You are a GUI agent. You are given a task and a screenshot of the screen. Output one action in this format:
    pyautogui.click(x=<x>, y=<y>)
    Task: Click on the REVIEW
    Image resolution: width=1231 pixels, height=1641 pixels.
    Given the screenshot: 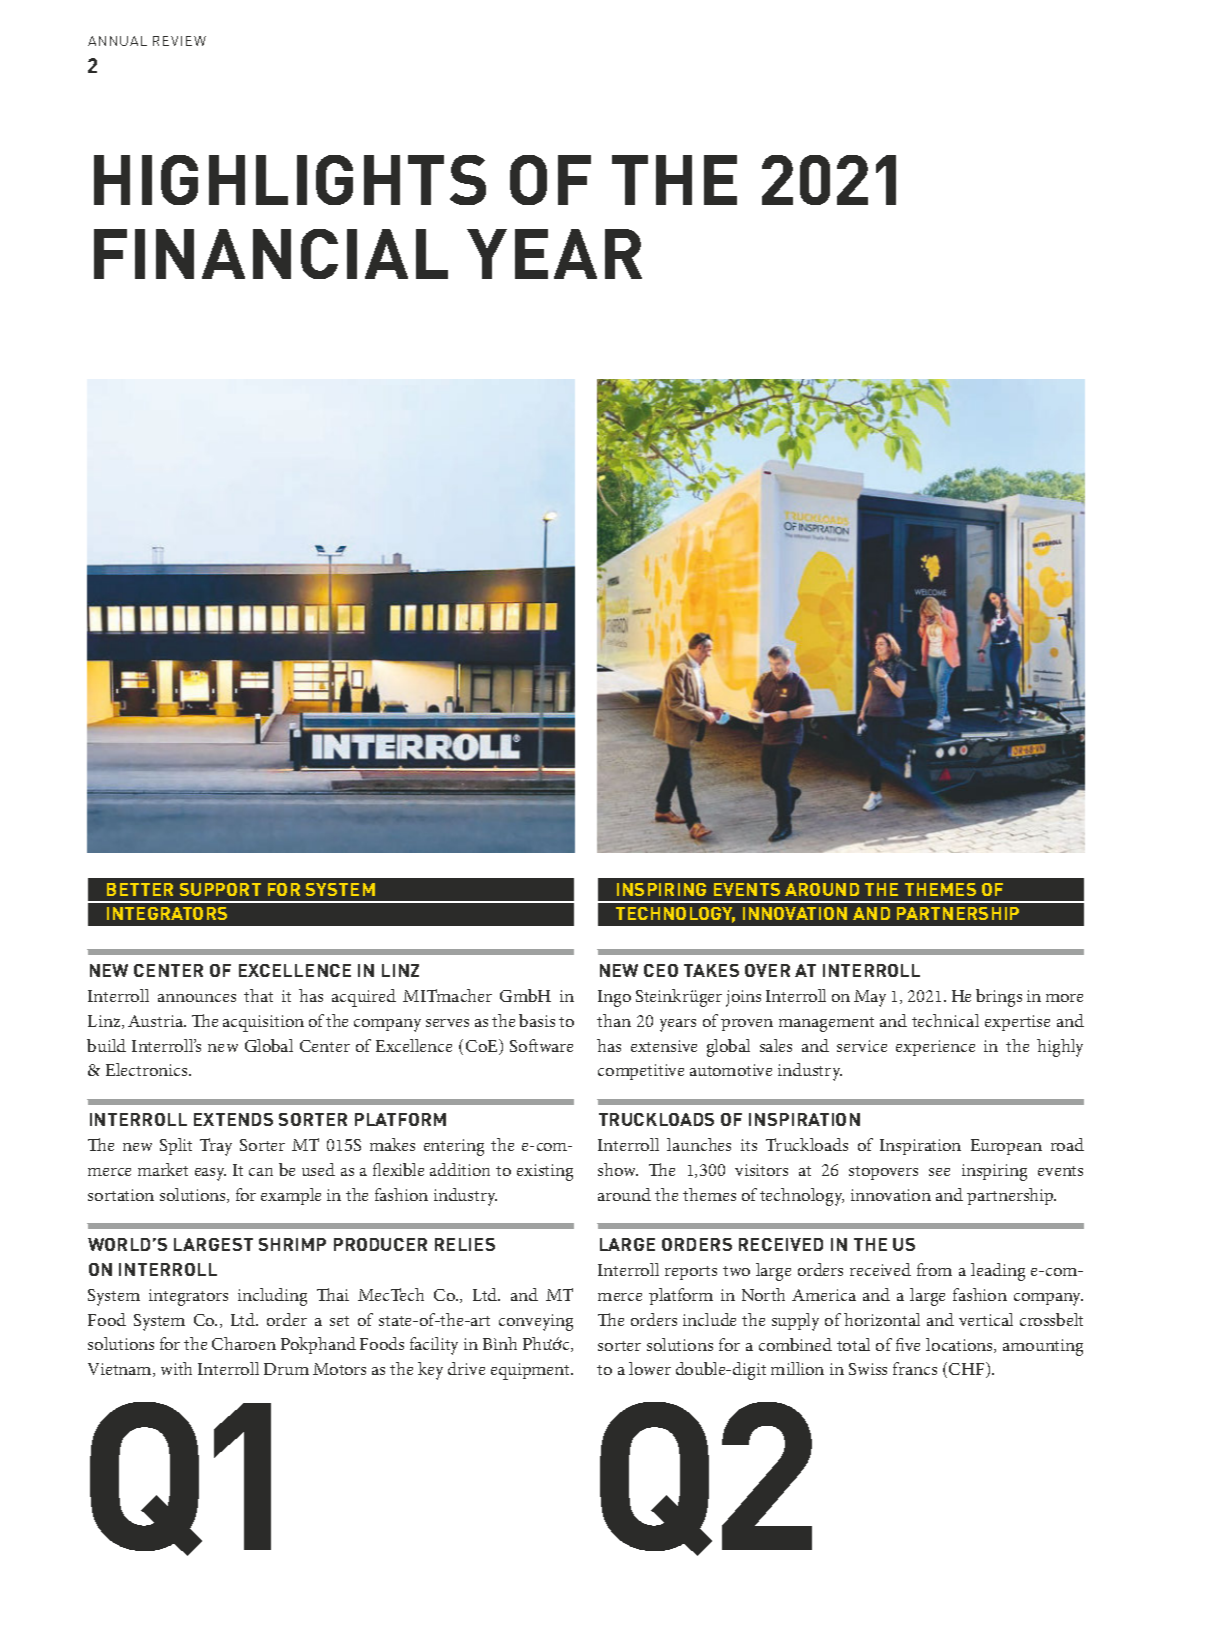 What is the action you would take?
    pyautogui.click(x=179, y=41)
